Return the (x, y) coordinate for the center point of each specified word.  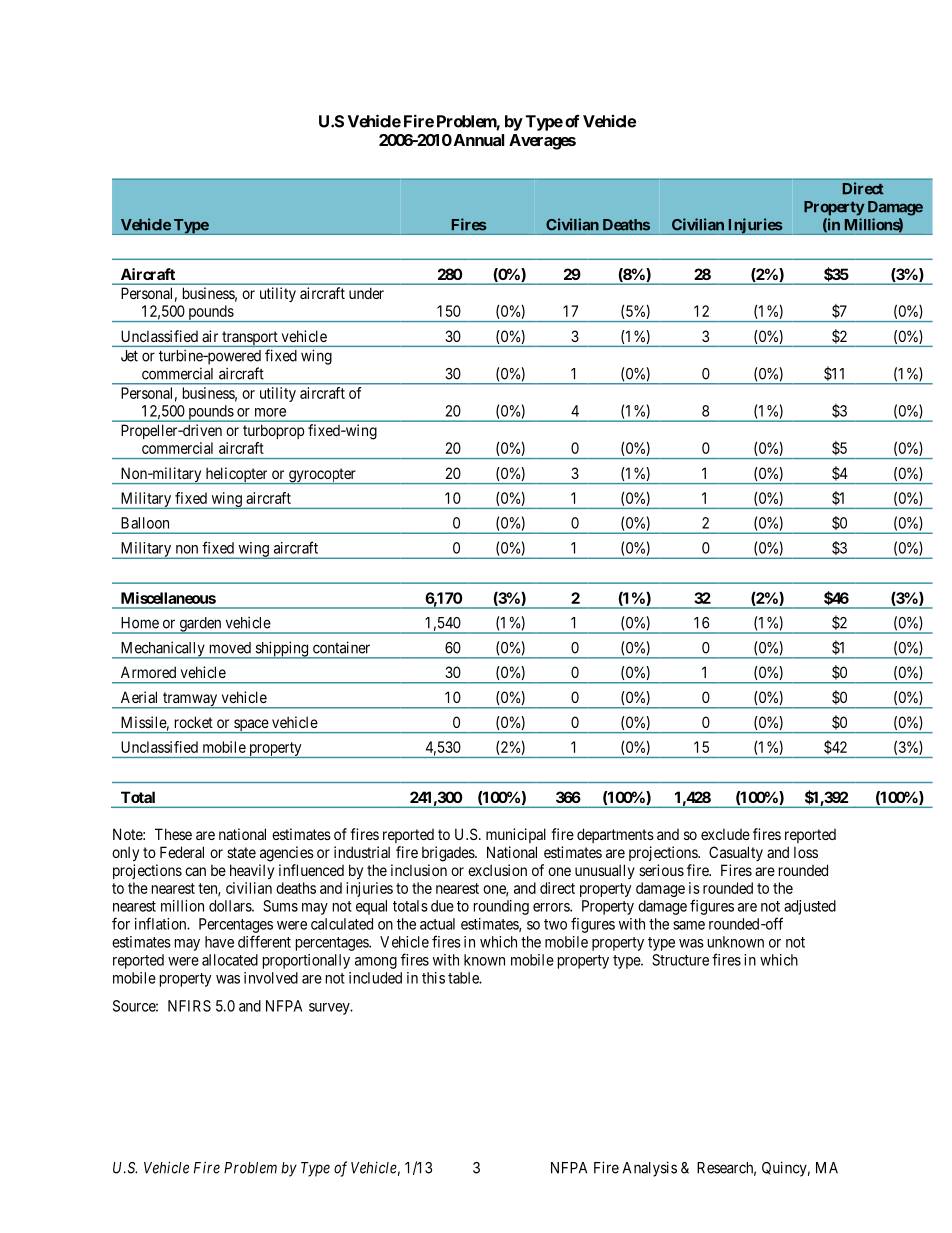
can (195, 871)
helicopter (236, 475)
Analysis (650, 1169)
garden (200, 625)
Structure (680, 960)
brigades (449, 854)
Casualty (736, 853)
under (366, 293)
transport (250, 339)
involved (271, 978)
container (341, 647)
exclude (725, 834)
